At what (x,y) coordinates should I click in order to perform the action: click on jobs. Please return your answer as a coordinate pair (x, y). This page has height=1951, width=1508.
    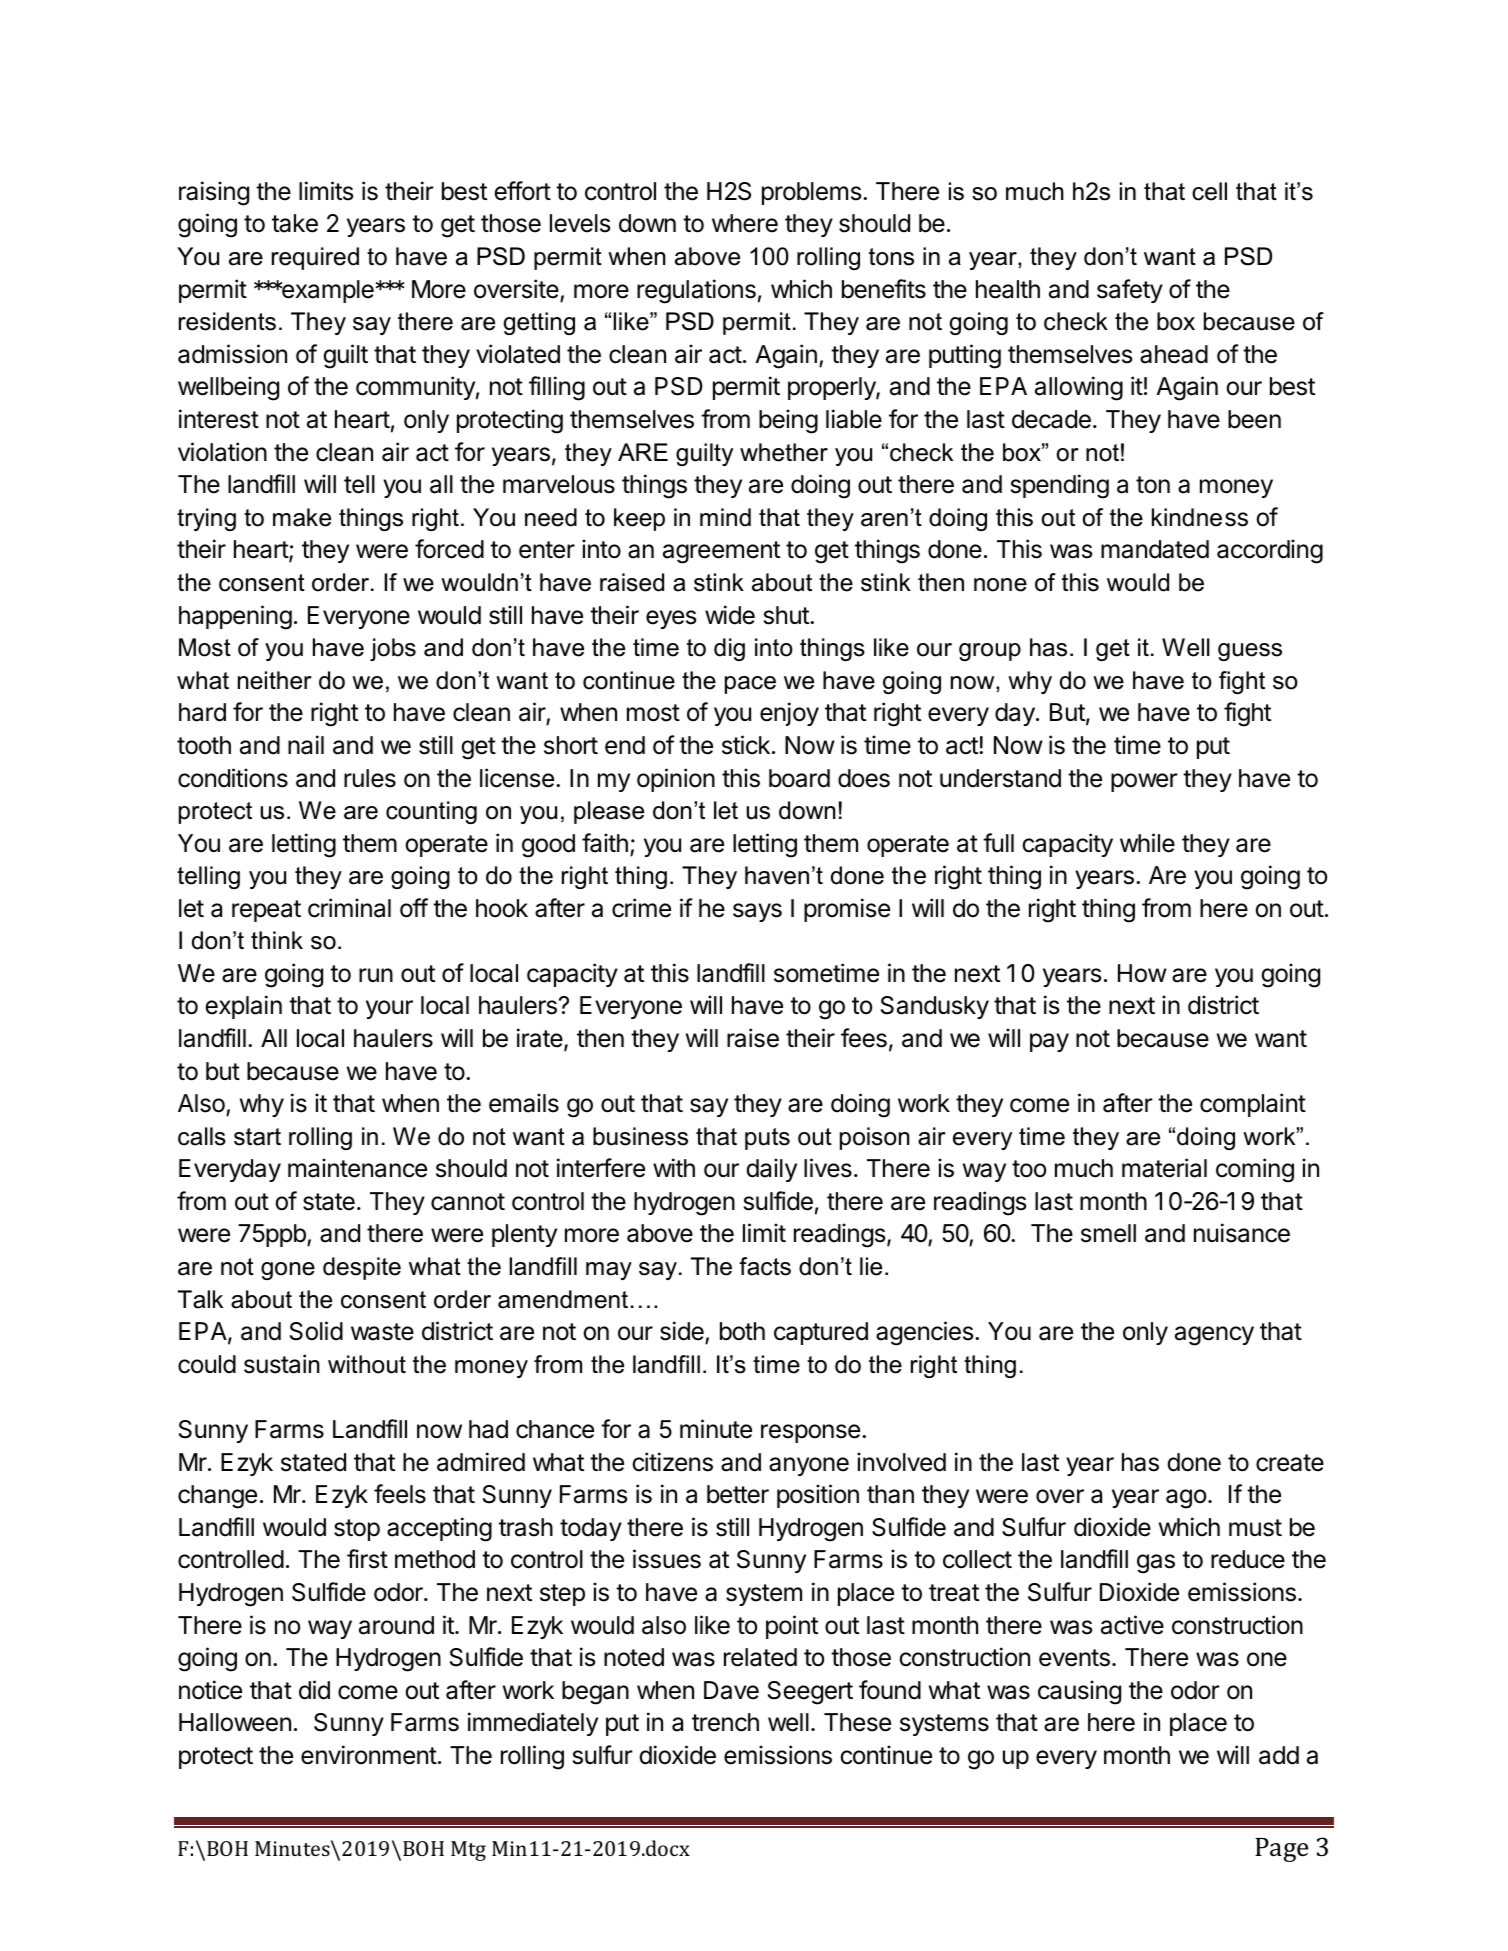
    Looking at the image, I should click on (393, 649).
